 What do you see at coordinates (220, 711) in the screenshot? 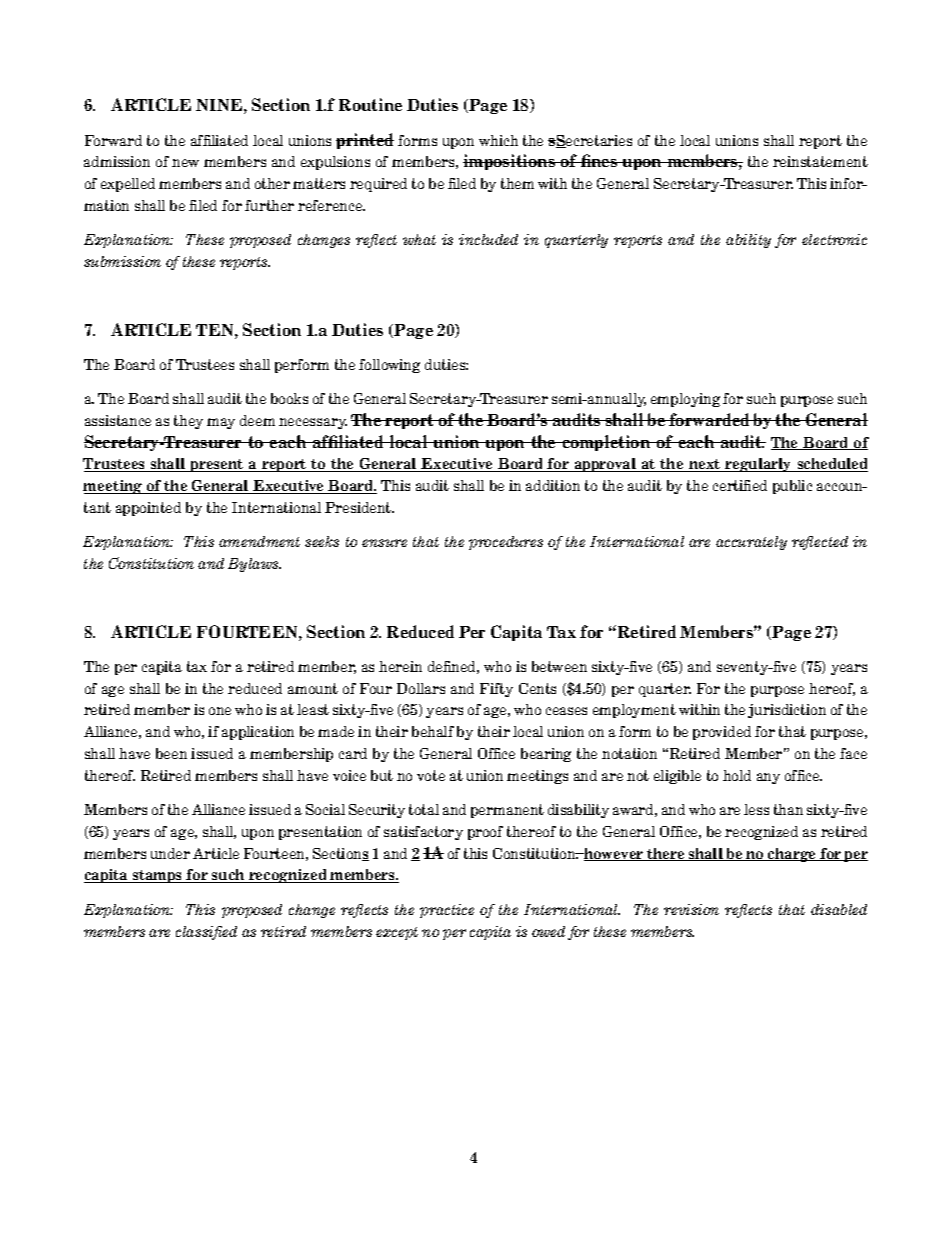
I see `one` at bounding box center [220, 711].
